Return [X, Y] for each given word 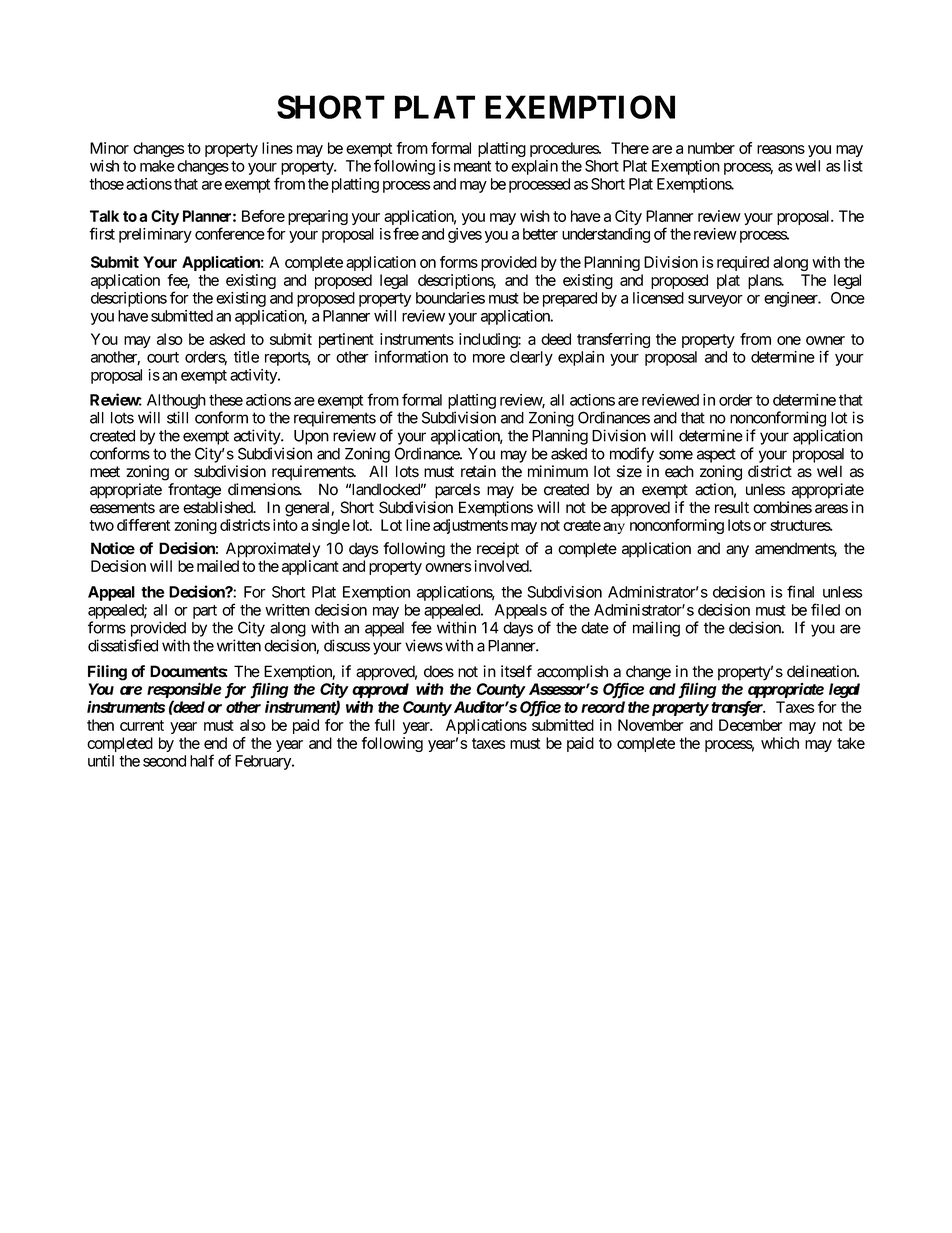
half [202, 760]
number [711, 148]
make [157, 166]
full [384, 725]
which [780, 743]
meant [472, 166]
